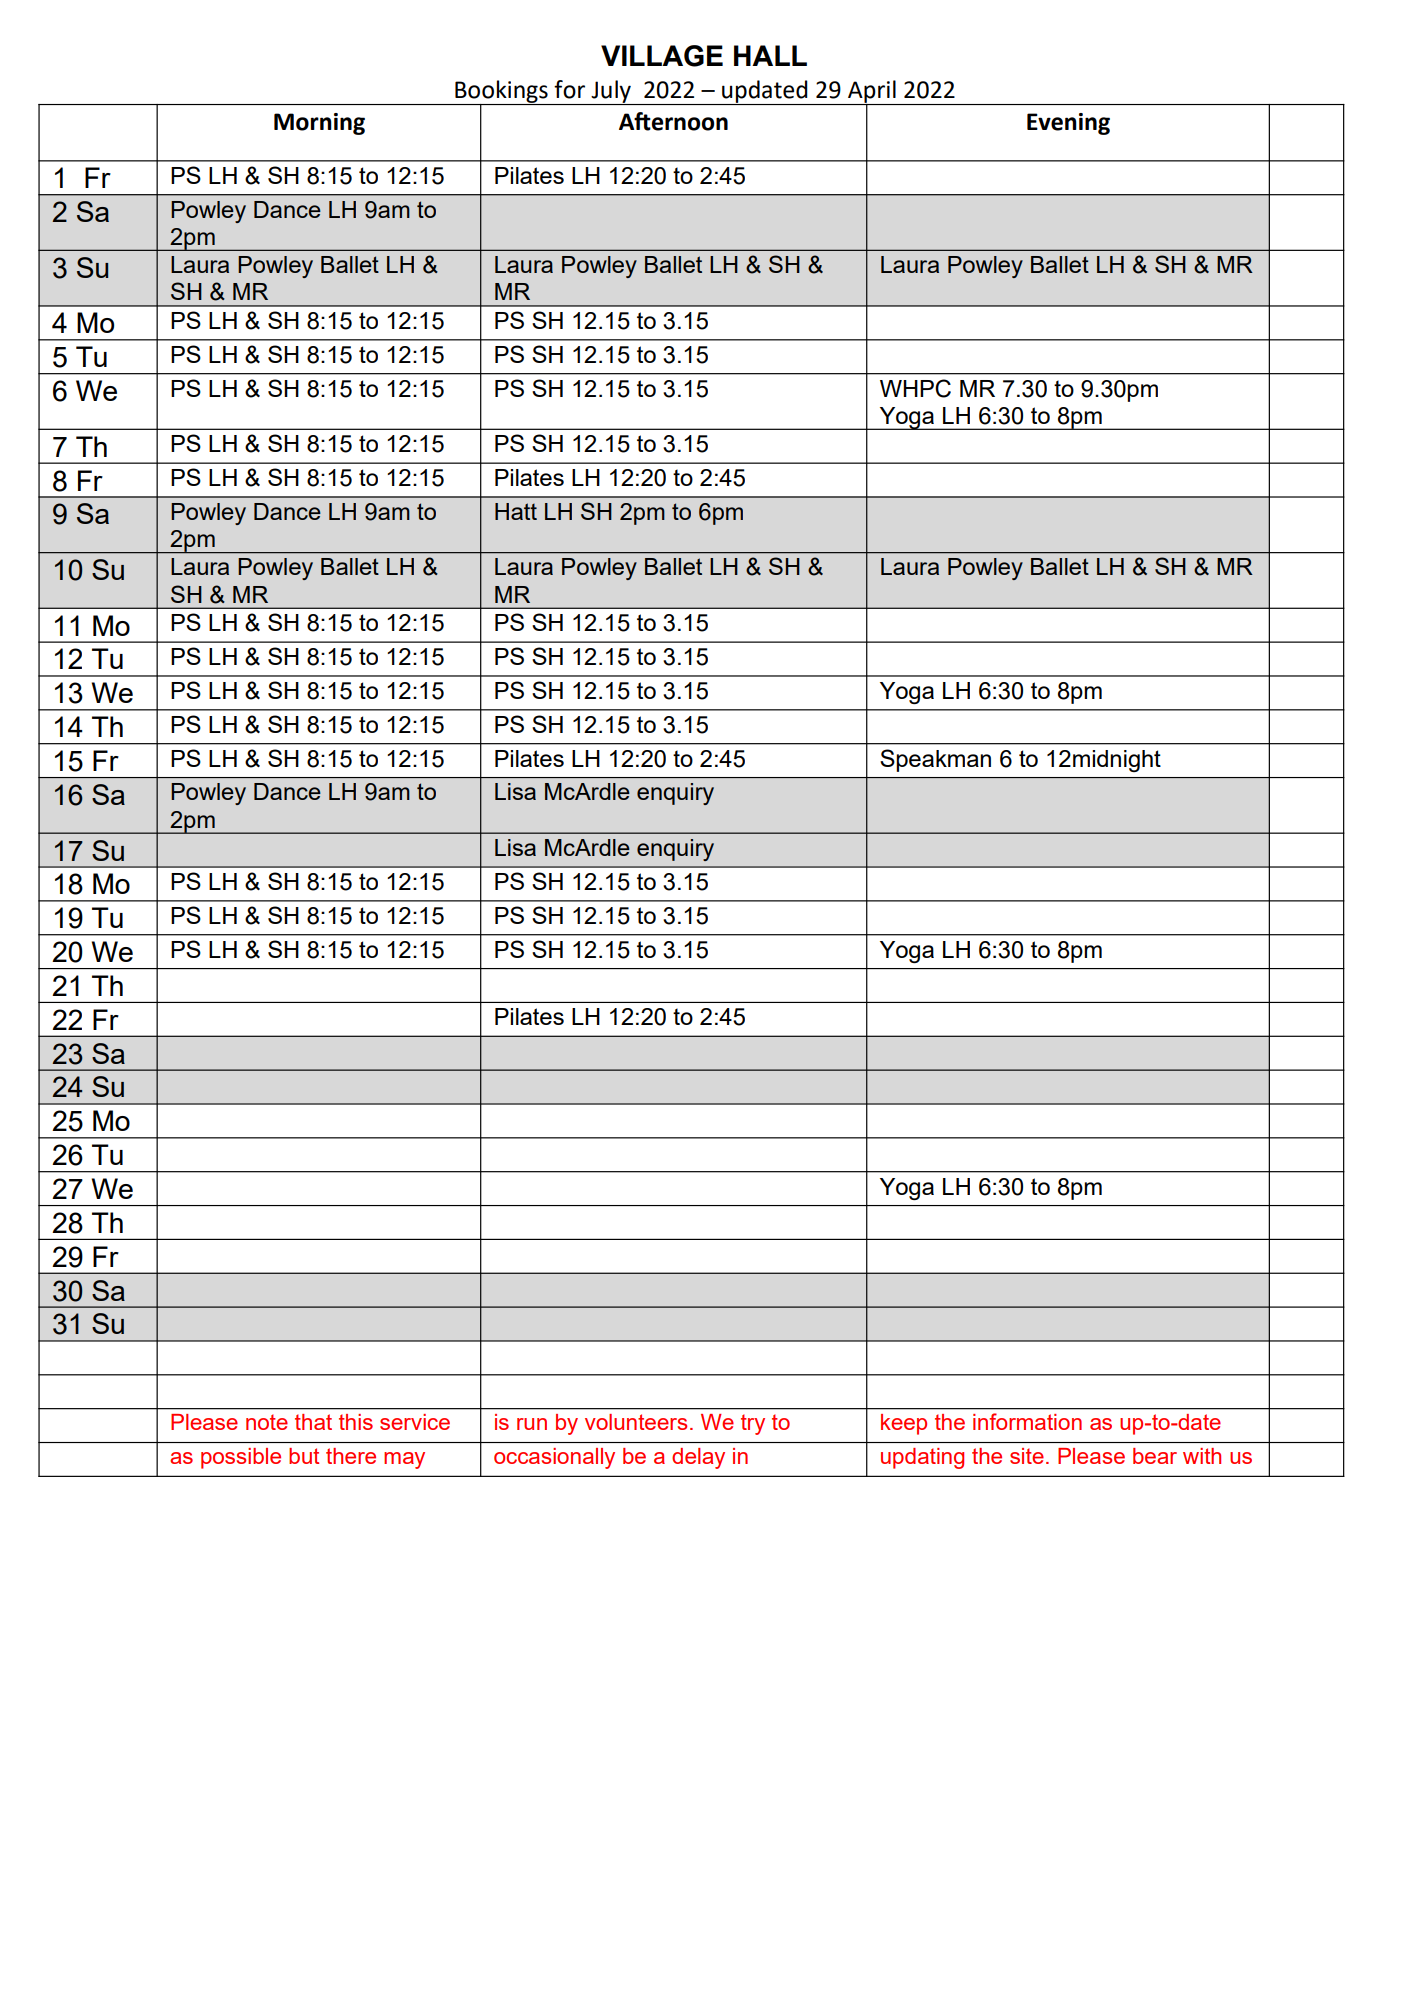 The width and height of the image is (1409, 1993). What do you see at coordinates (673, 121) in the image?
I see `Afternoon` at bounding box center [673, 121].
